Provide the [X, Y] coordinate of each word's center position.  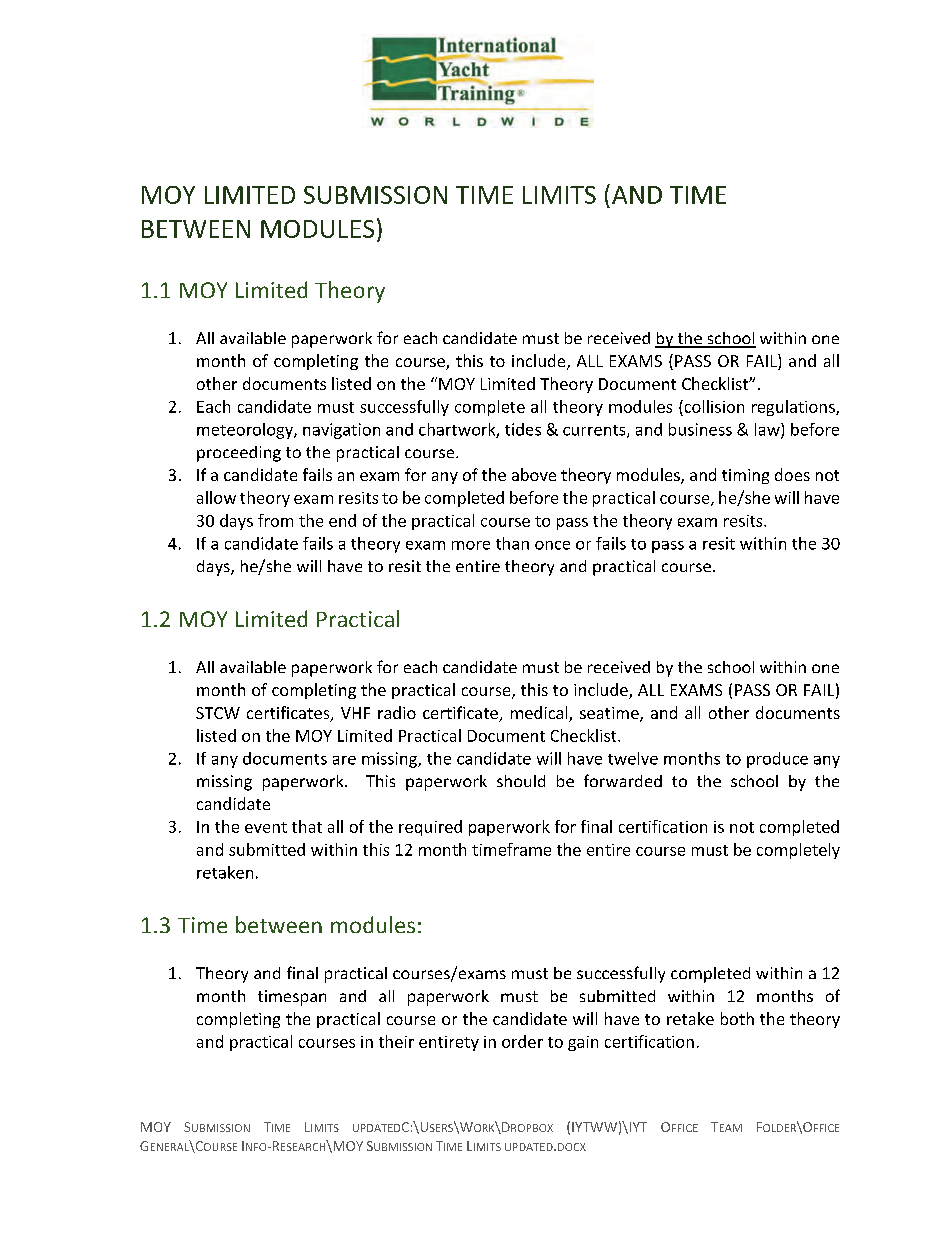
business [700, 429]
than [512, 543]
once [552, 545]
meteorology [246, 431]
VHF [355, 713]
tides [523, 429]
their [396, 1041]
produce [777, 760]
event [266, 827]
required [430, 828]
